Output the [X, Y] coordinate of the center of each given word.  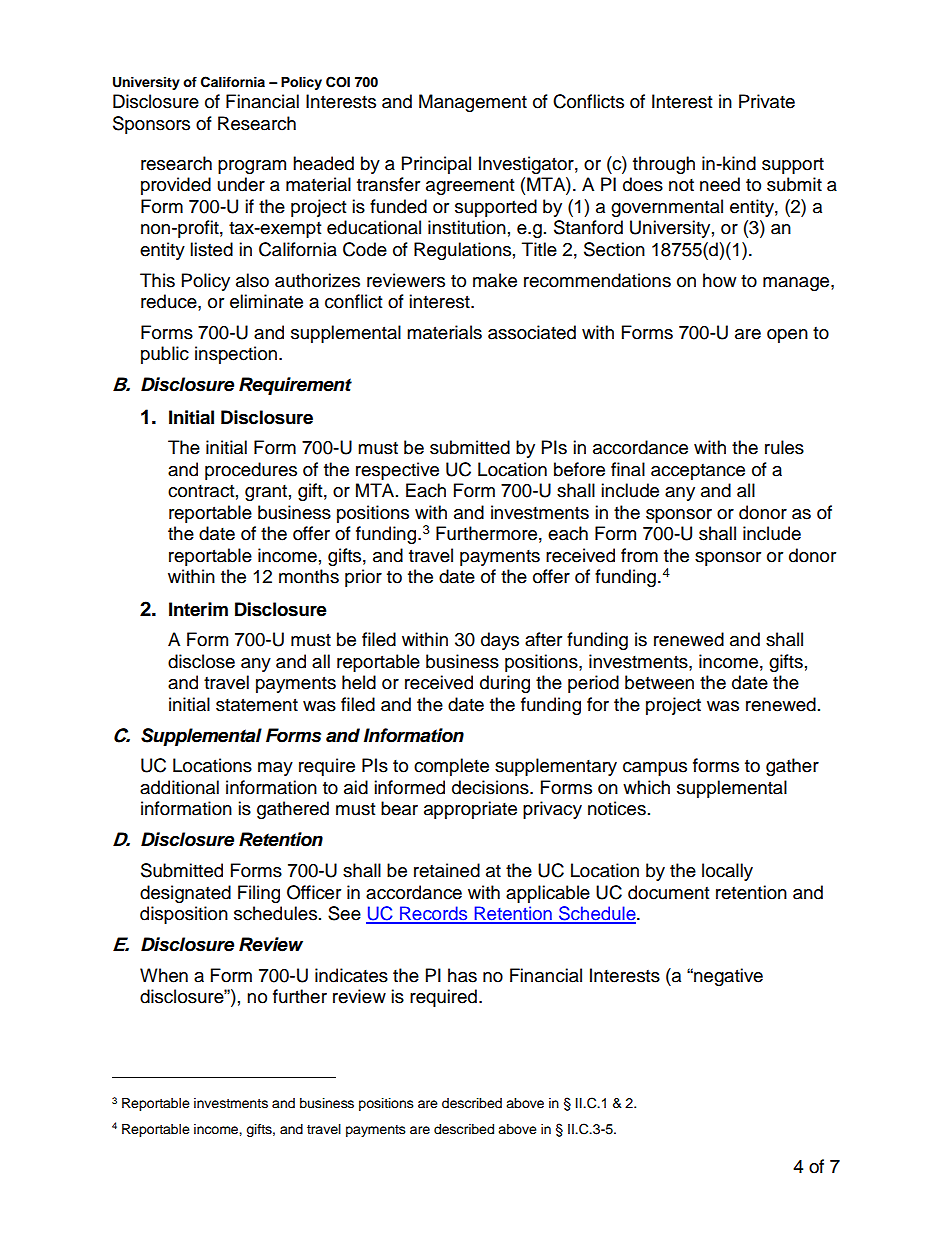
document [668, 892]
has [462, 975]
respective [397, 471]
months [309, 576]
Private [767, 101]
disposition [184, 915]
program [252, 167]
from [639, 555]
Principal [436, 165]
